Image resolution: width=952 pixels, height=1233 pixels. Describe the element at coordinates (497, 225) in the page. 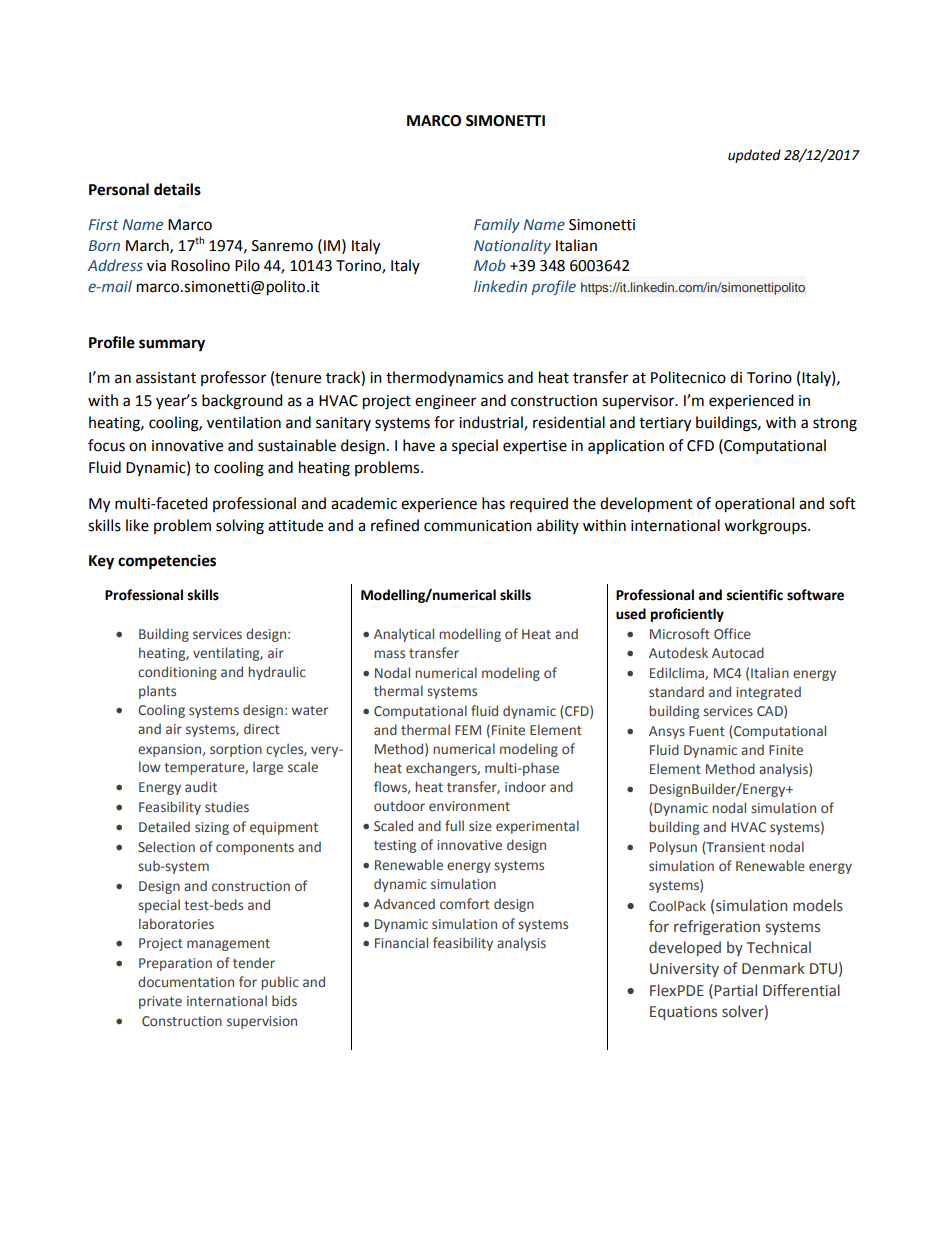

I see `Family` at that location.
